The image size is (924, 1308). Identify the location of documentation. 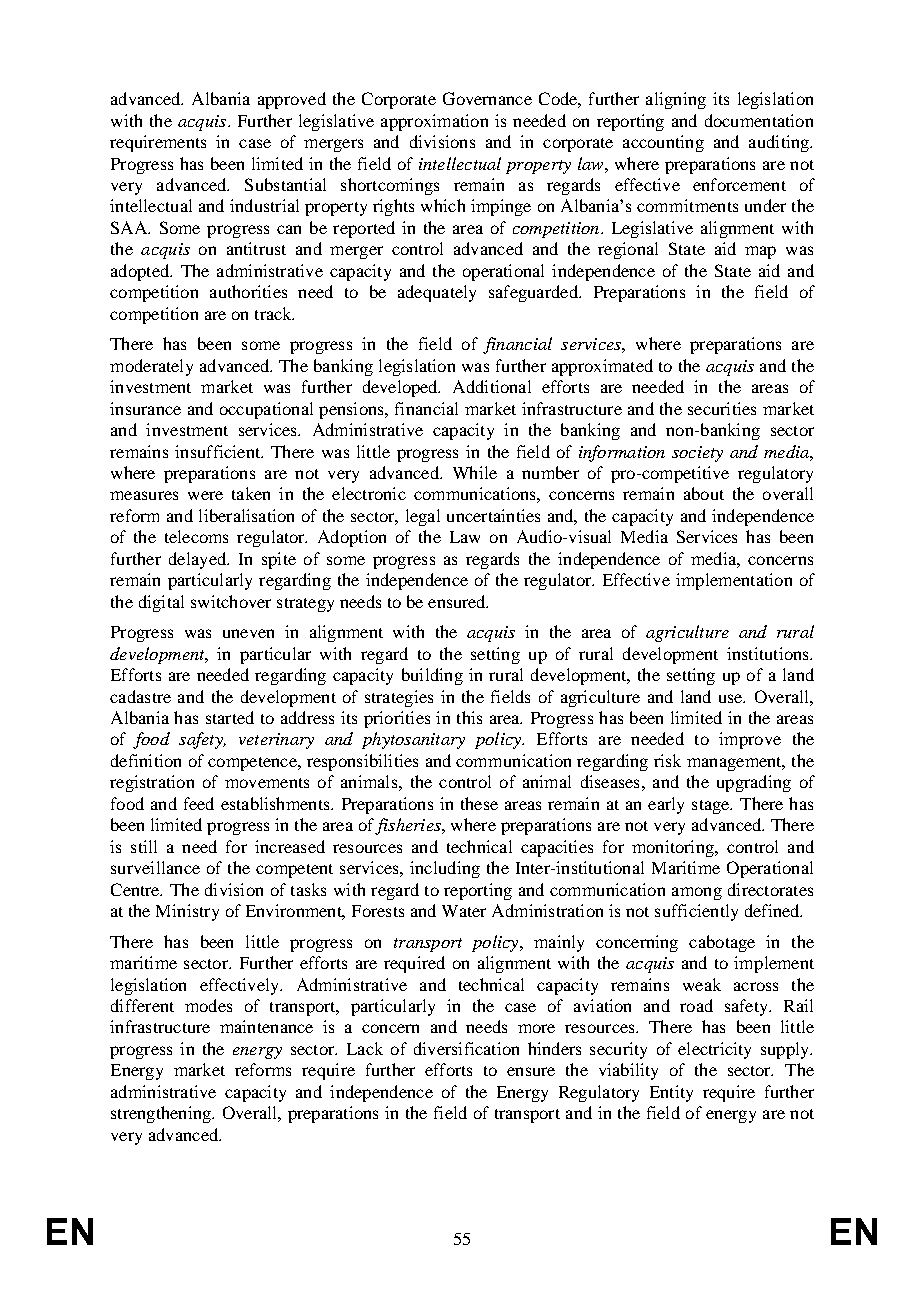
(759, 120).
